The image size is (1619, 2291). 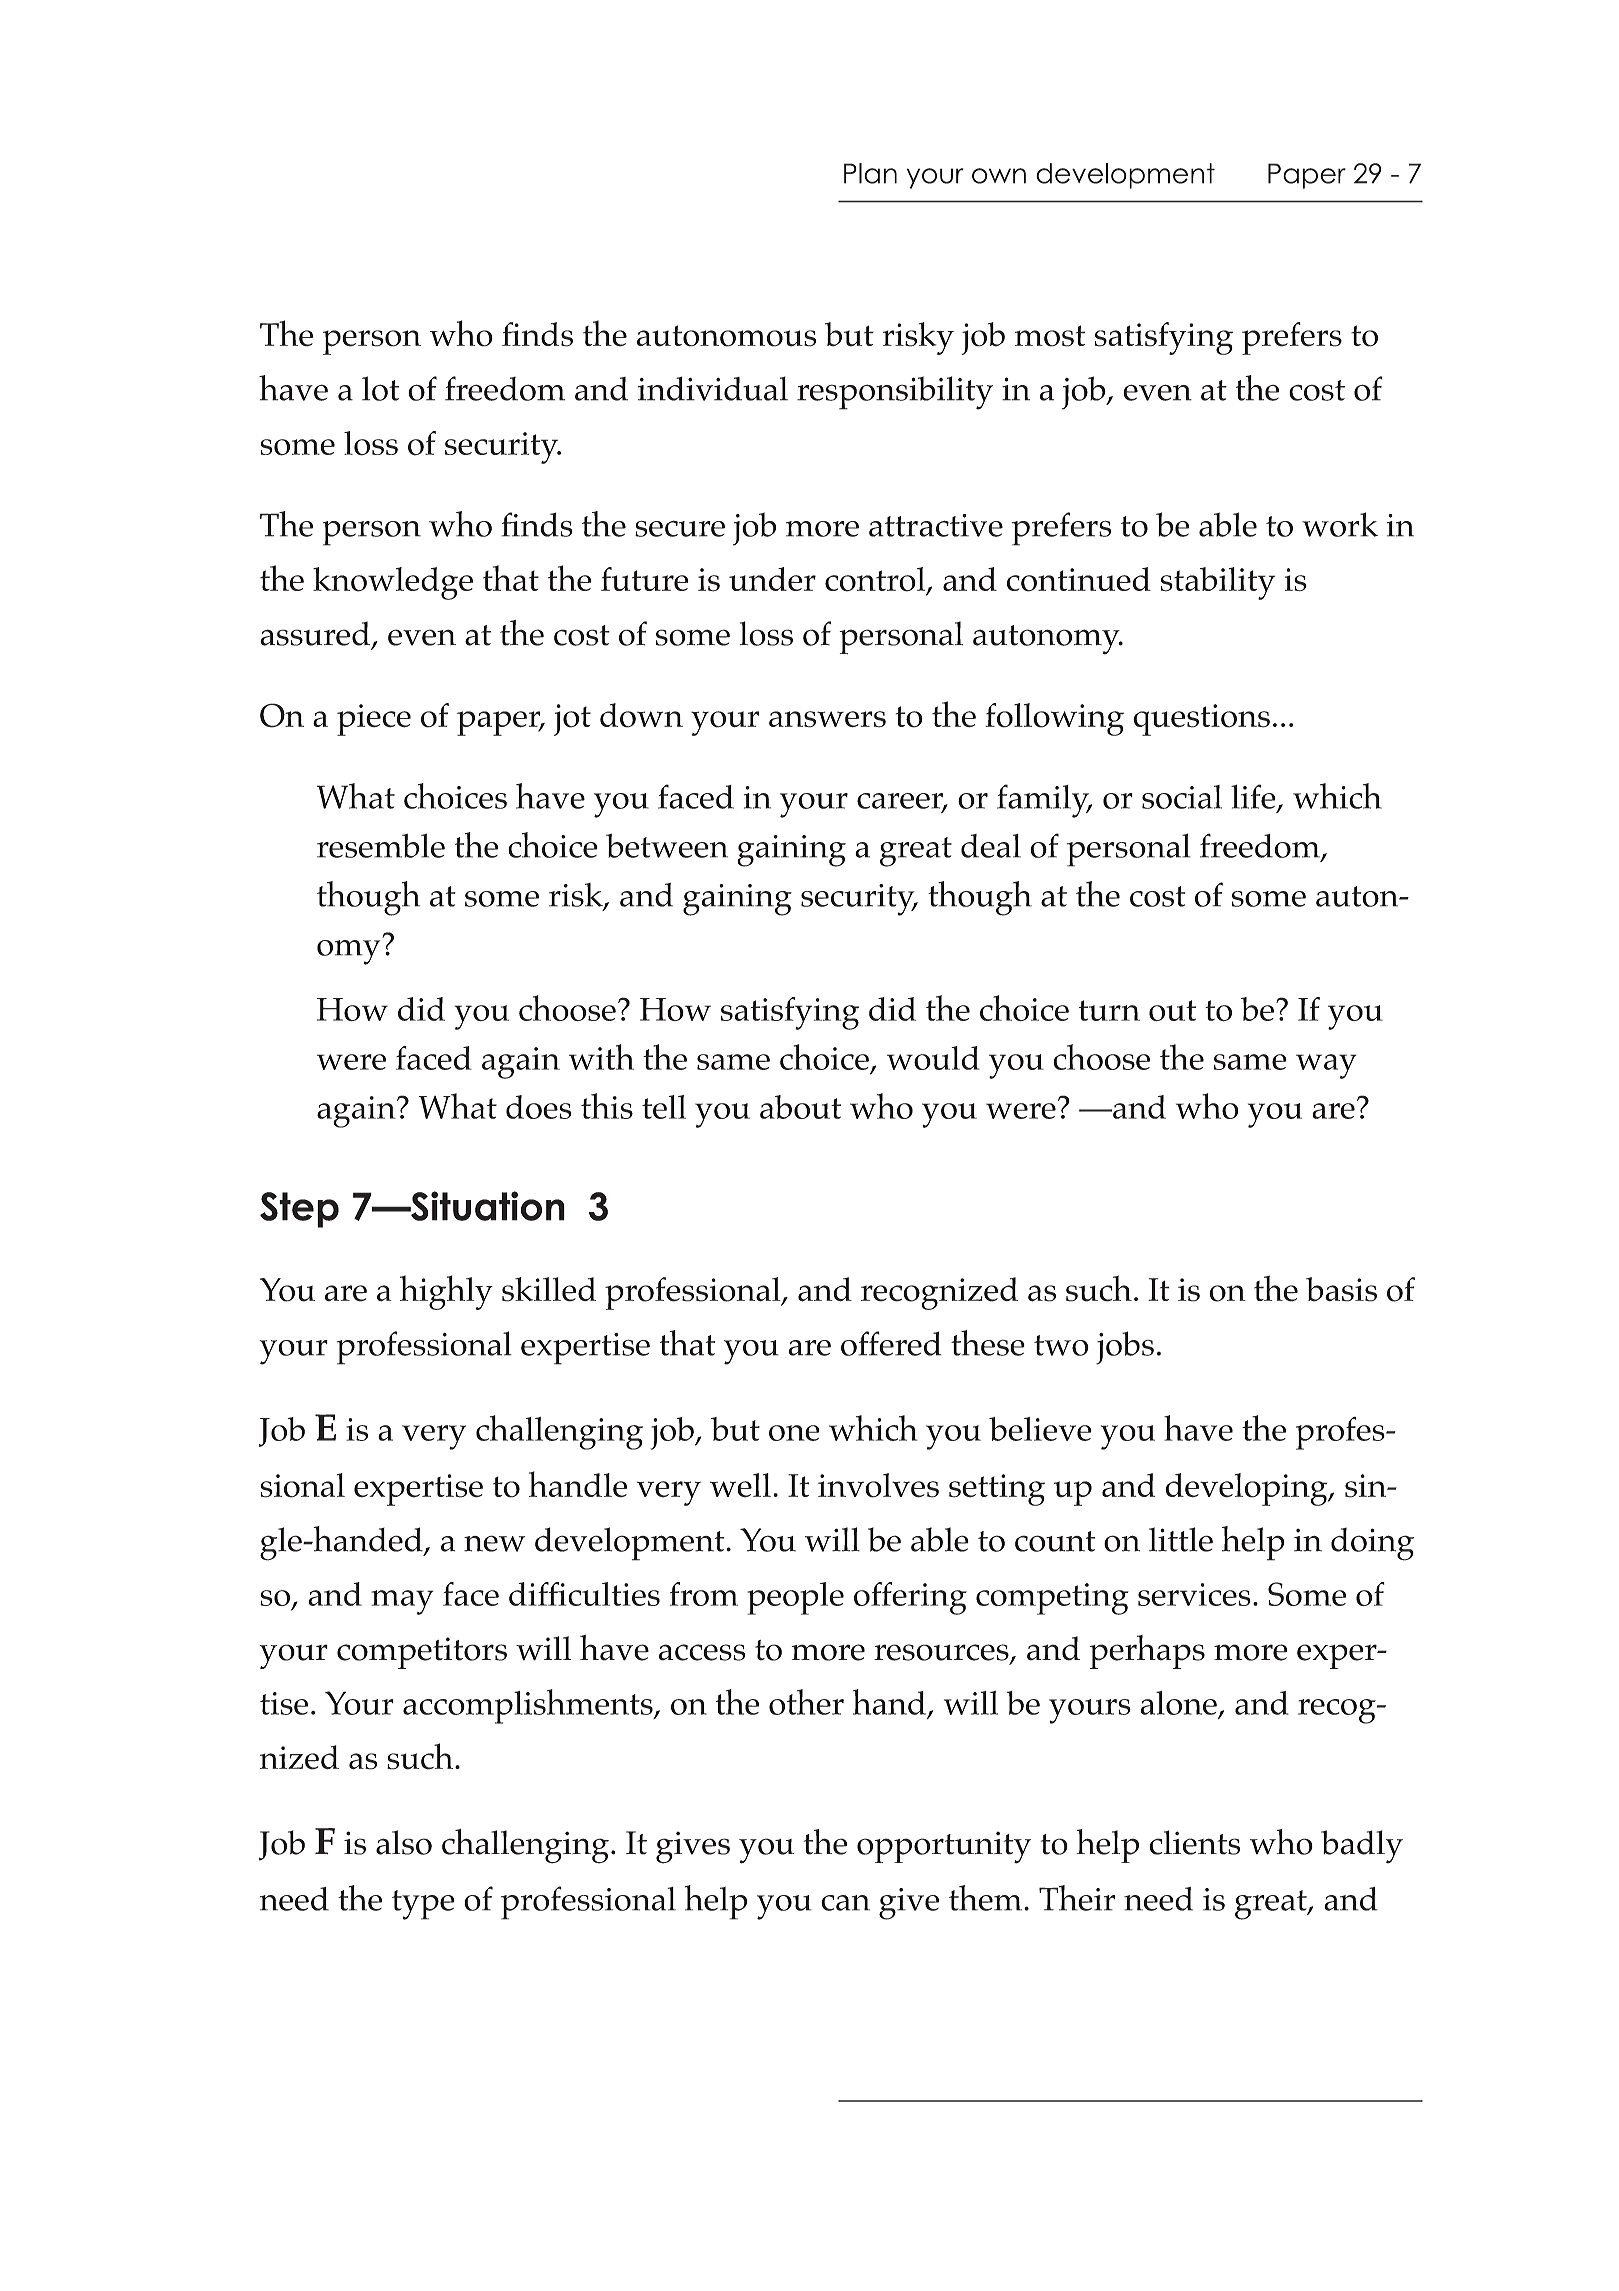 I want to click on Plan, so click(x=870, y=173).
